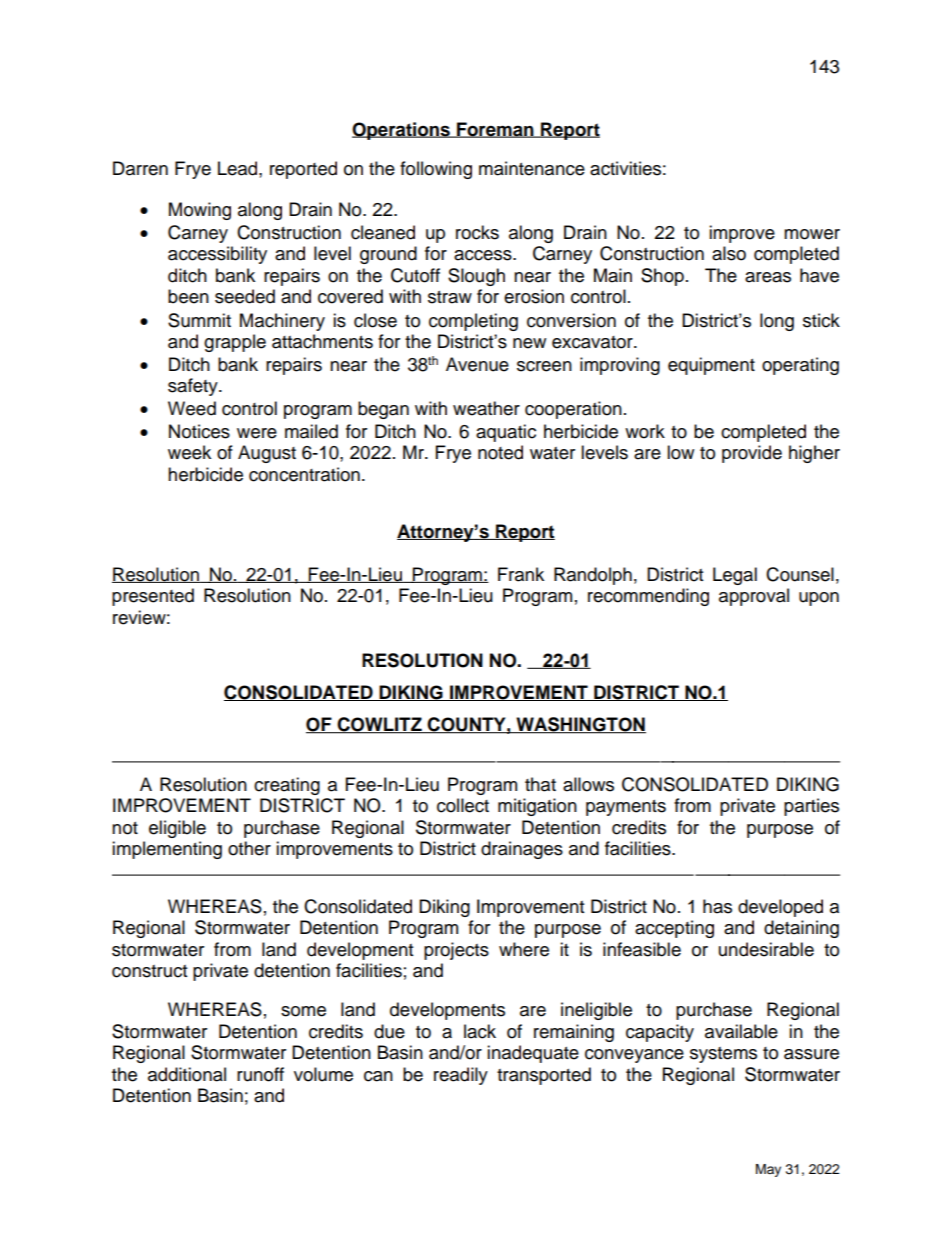 The width and height of the screenshot is (952, 1233). I want to click on readily, so click(461, 1076).
